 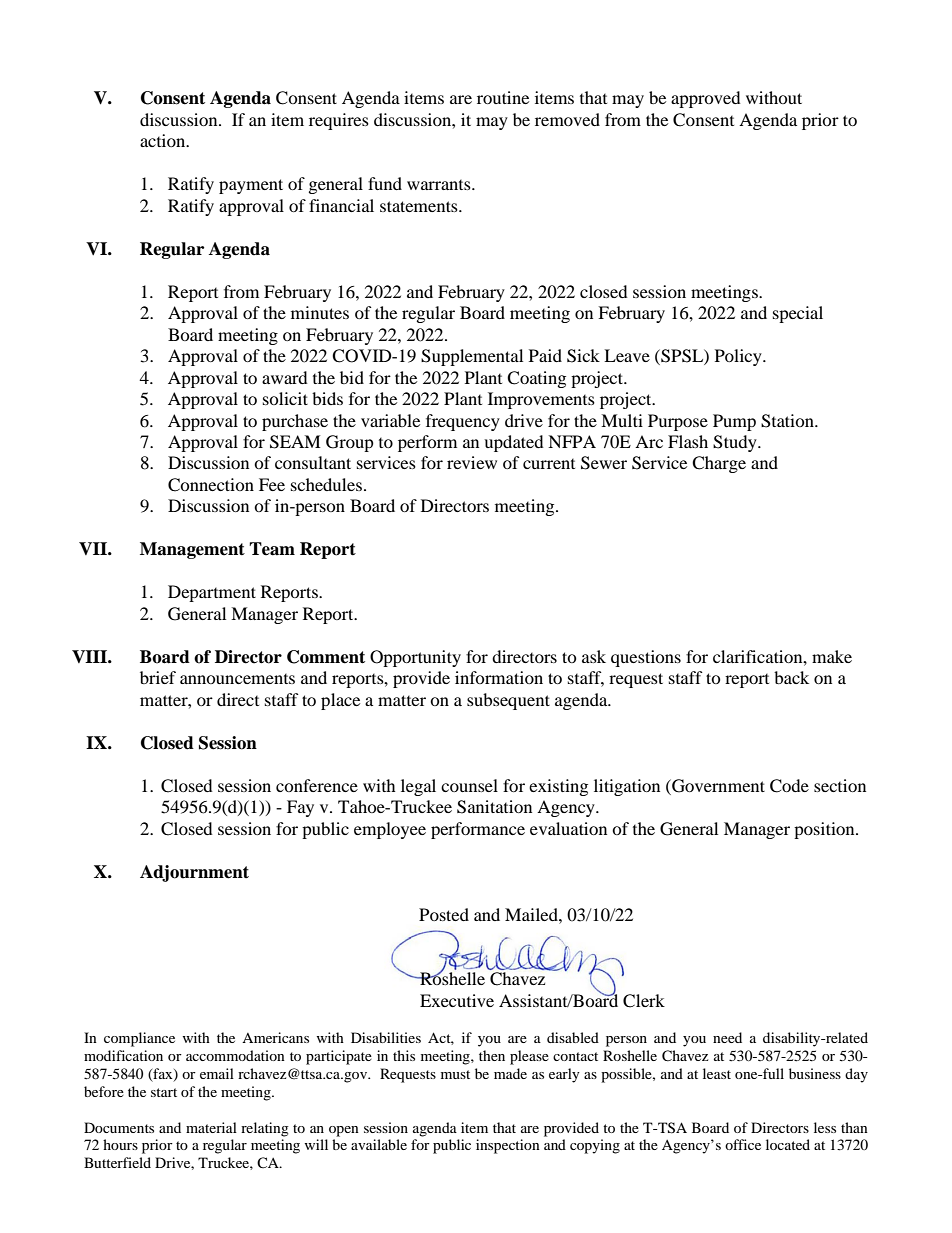 What do you see at coordinates (211, 1127) in the page?
I see `material` at bounding box center [211, 1127].
